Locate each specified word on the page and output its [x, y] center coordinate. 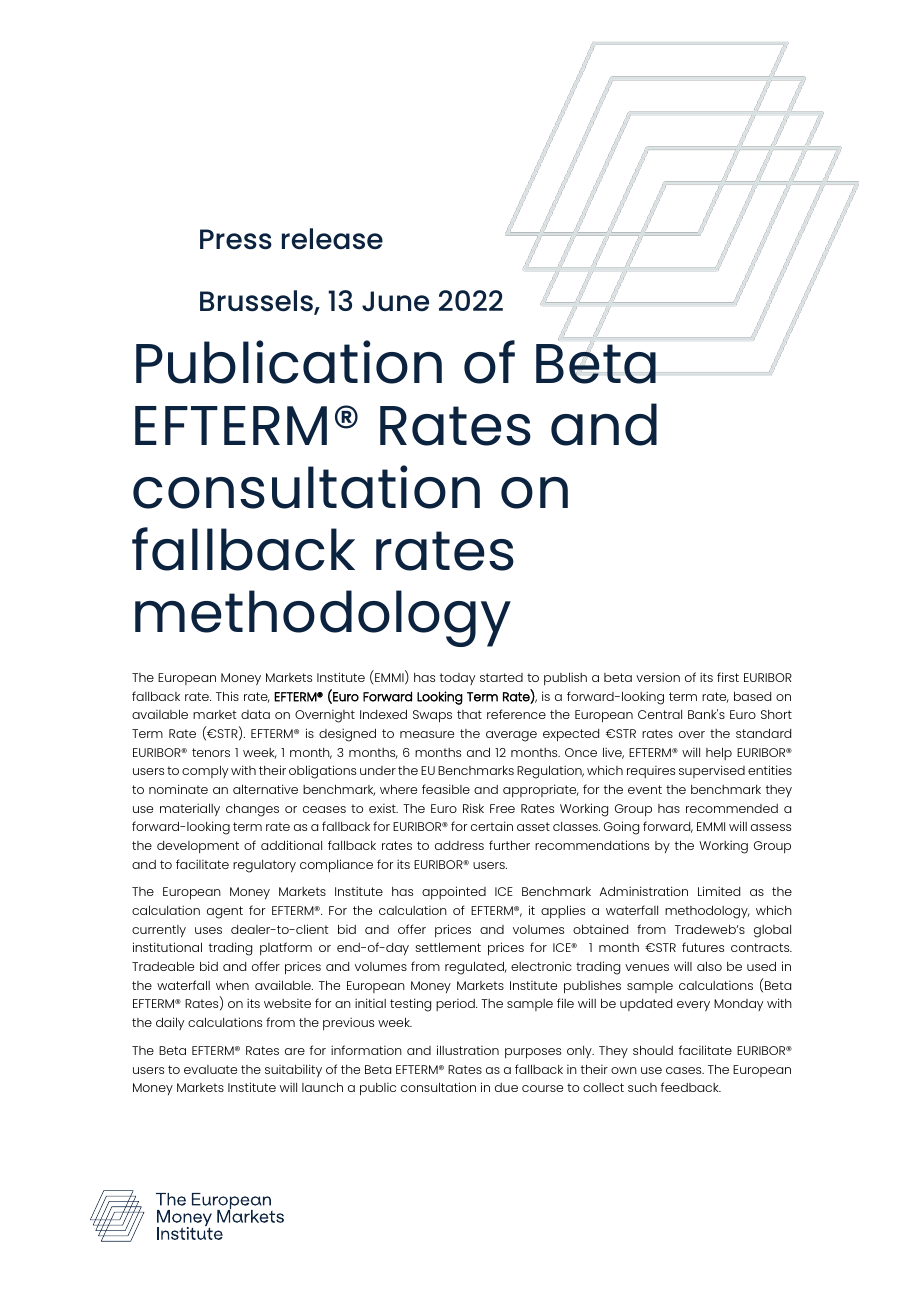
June [395, 301]
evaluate [210, 1069]
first [728, 677]
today [457, 679]
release [332, 239]
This [227, 696]
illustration [468, 1050]
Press [236, 239]
